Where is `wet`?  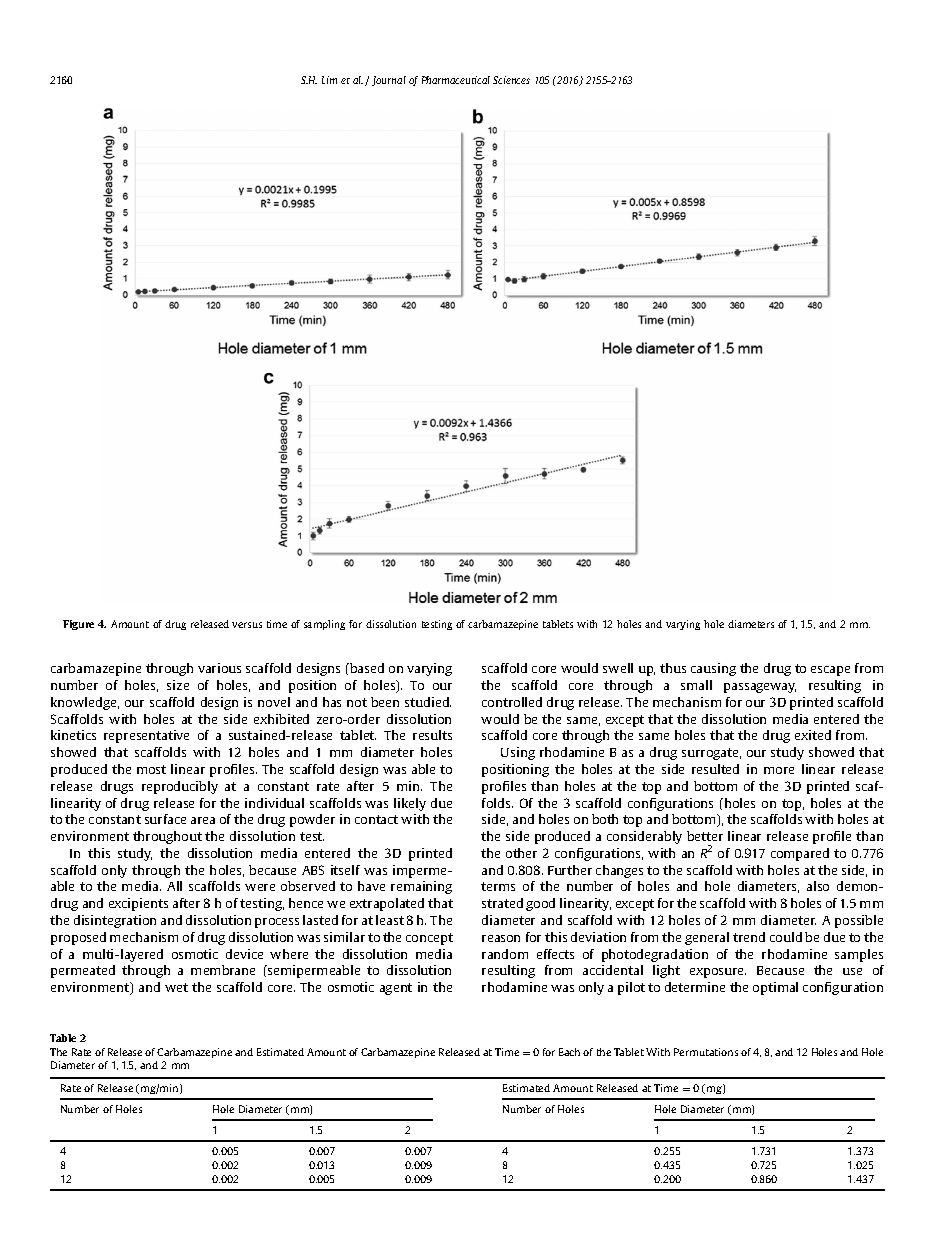 wet is located at coordinates (176, 987).
